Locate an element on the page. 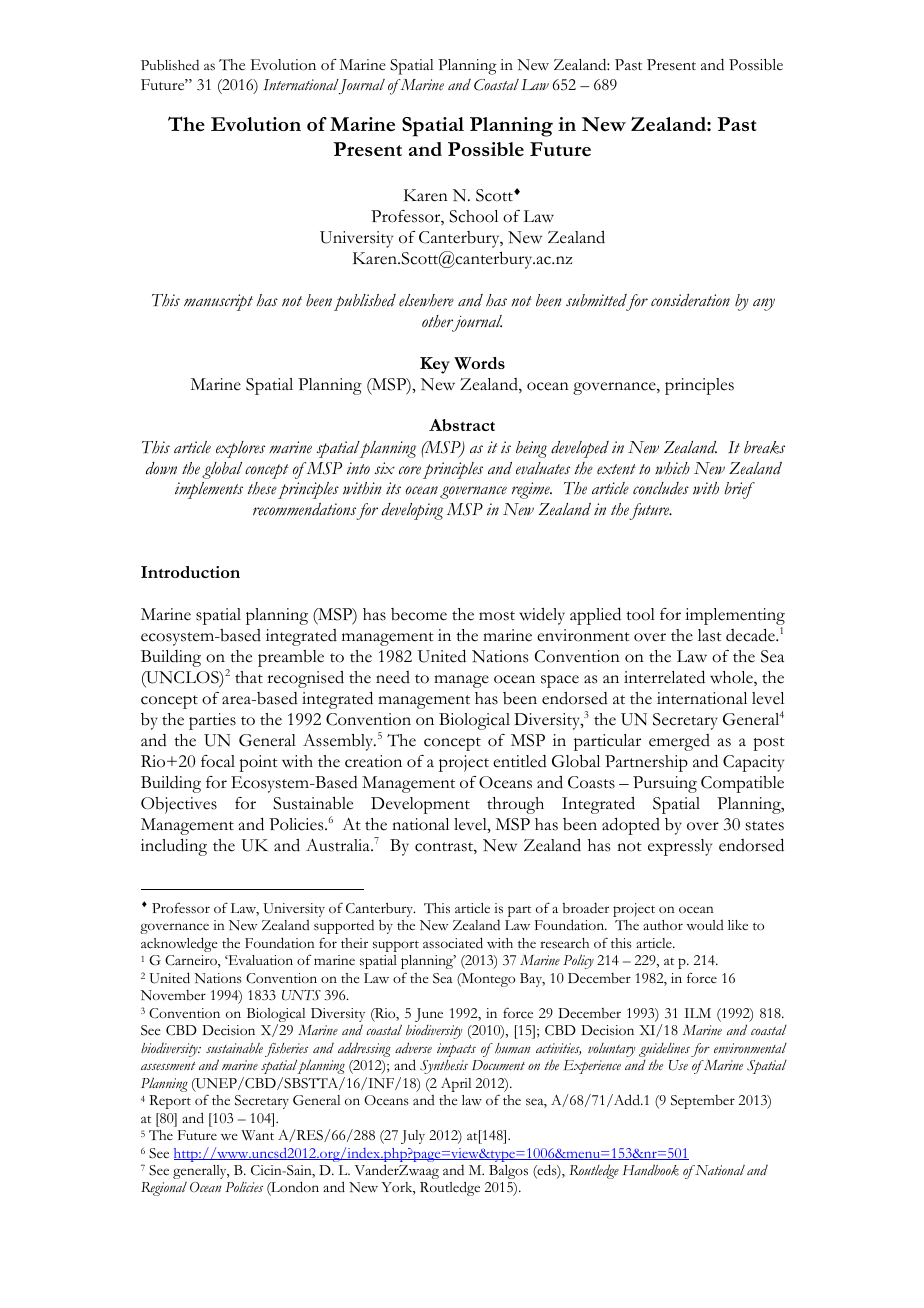 The width and height of the document is (924, 1308). that is located at coordinates (249, 677).
